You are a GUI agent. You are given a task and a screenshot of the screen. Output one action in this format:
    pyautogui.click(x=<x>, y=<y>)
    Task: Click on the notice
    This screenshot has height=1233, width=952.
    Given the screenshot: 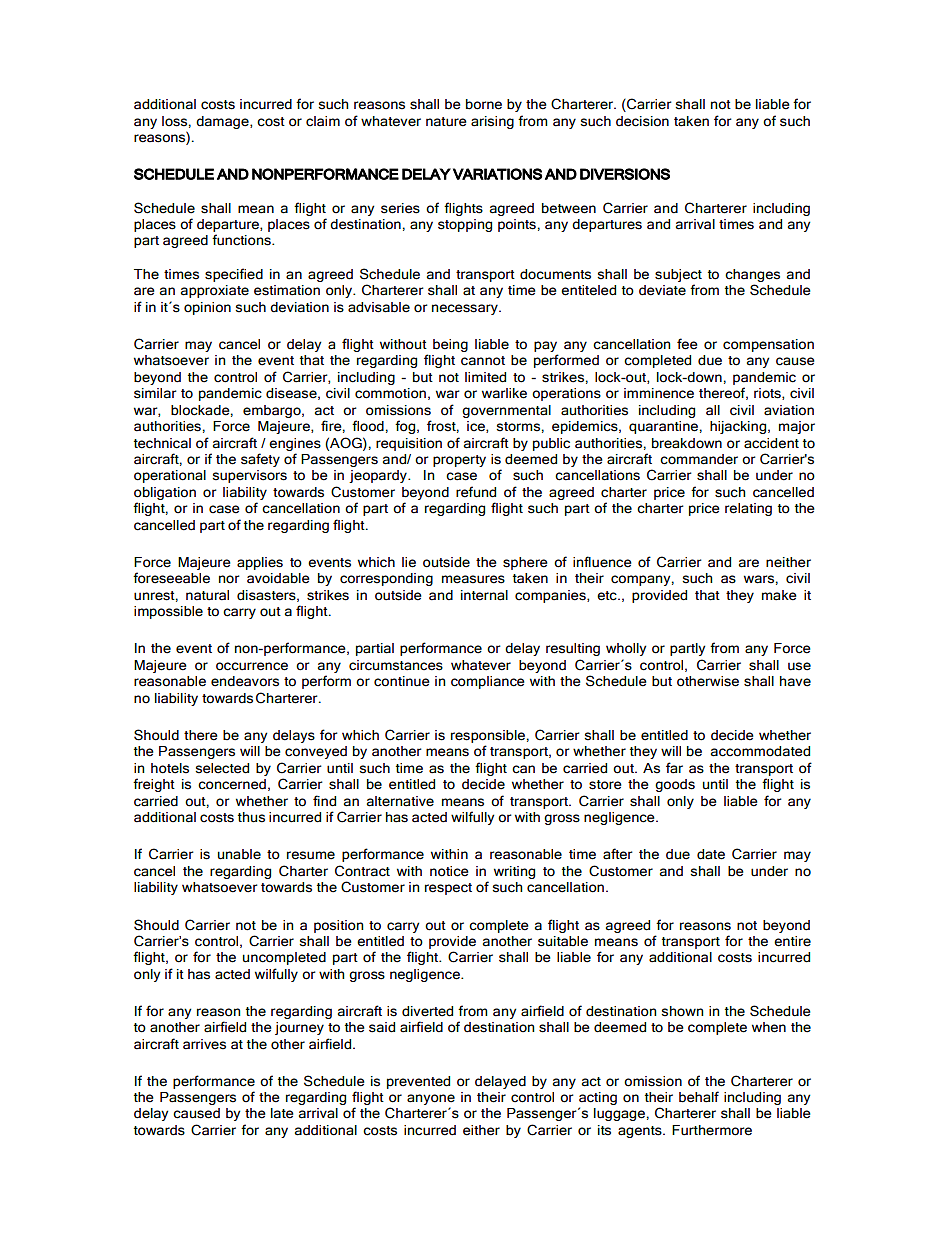 What is the action you would take?
    pyautogui.click(x=449, y=871)
